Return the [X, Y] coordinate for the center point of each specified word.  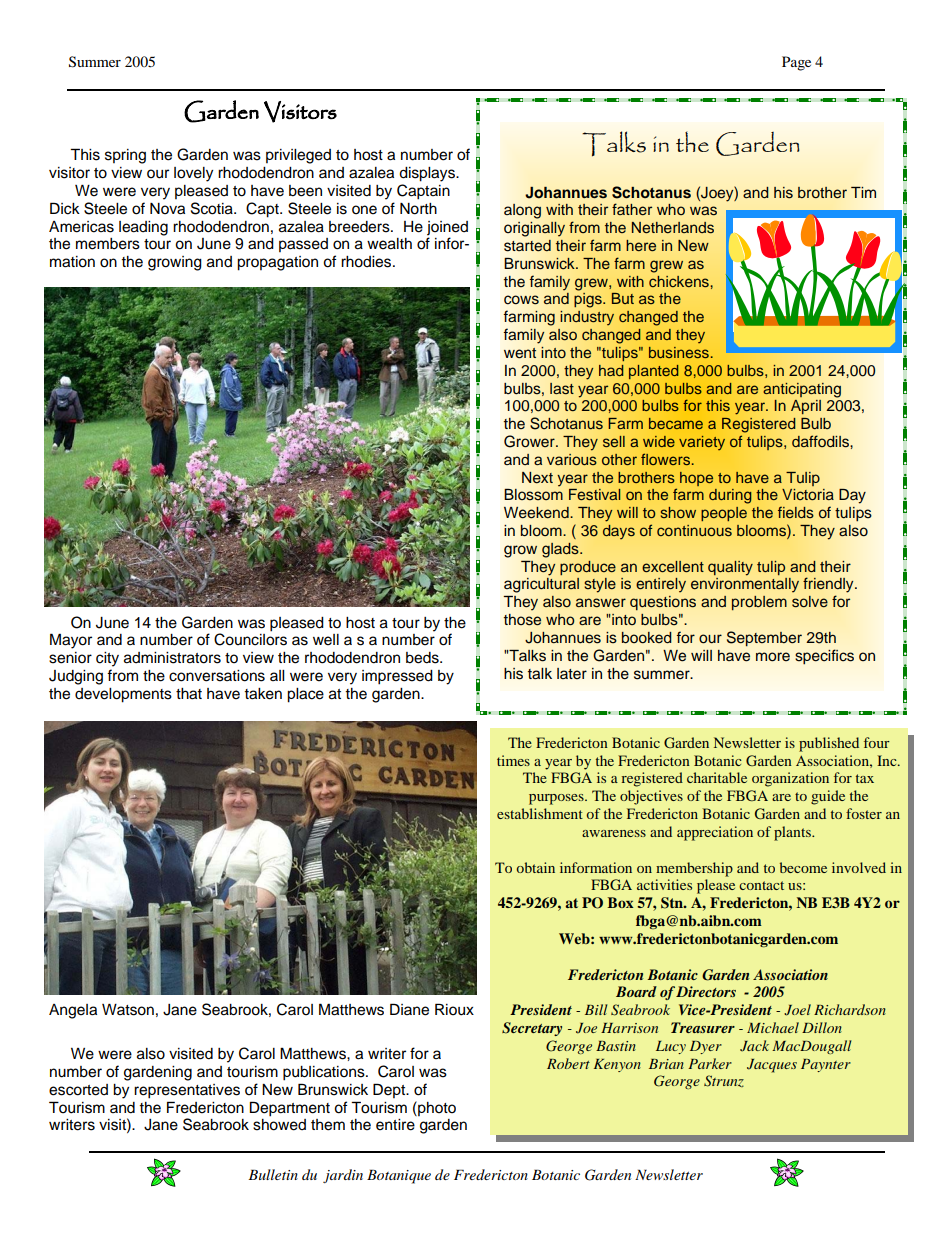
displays [428, 174]
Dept [390, 1090]
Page [796, 63]
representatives [187, 1091]
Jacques [772, 1066]
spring [125, 156]
